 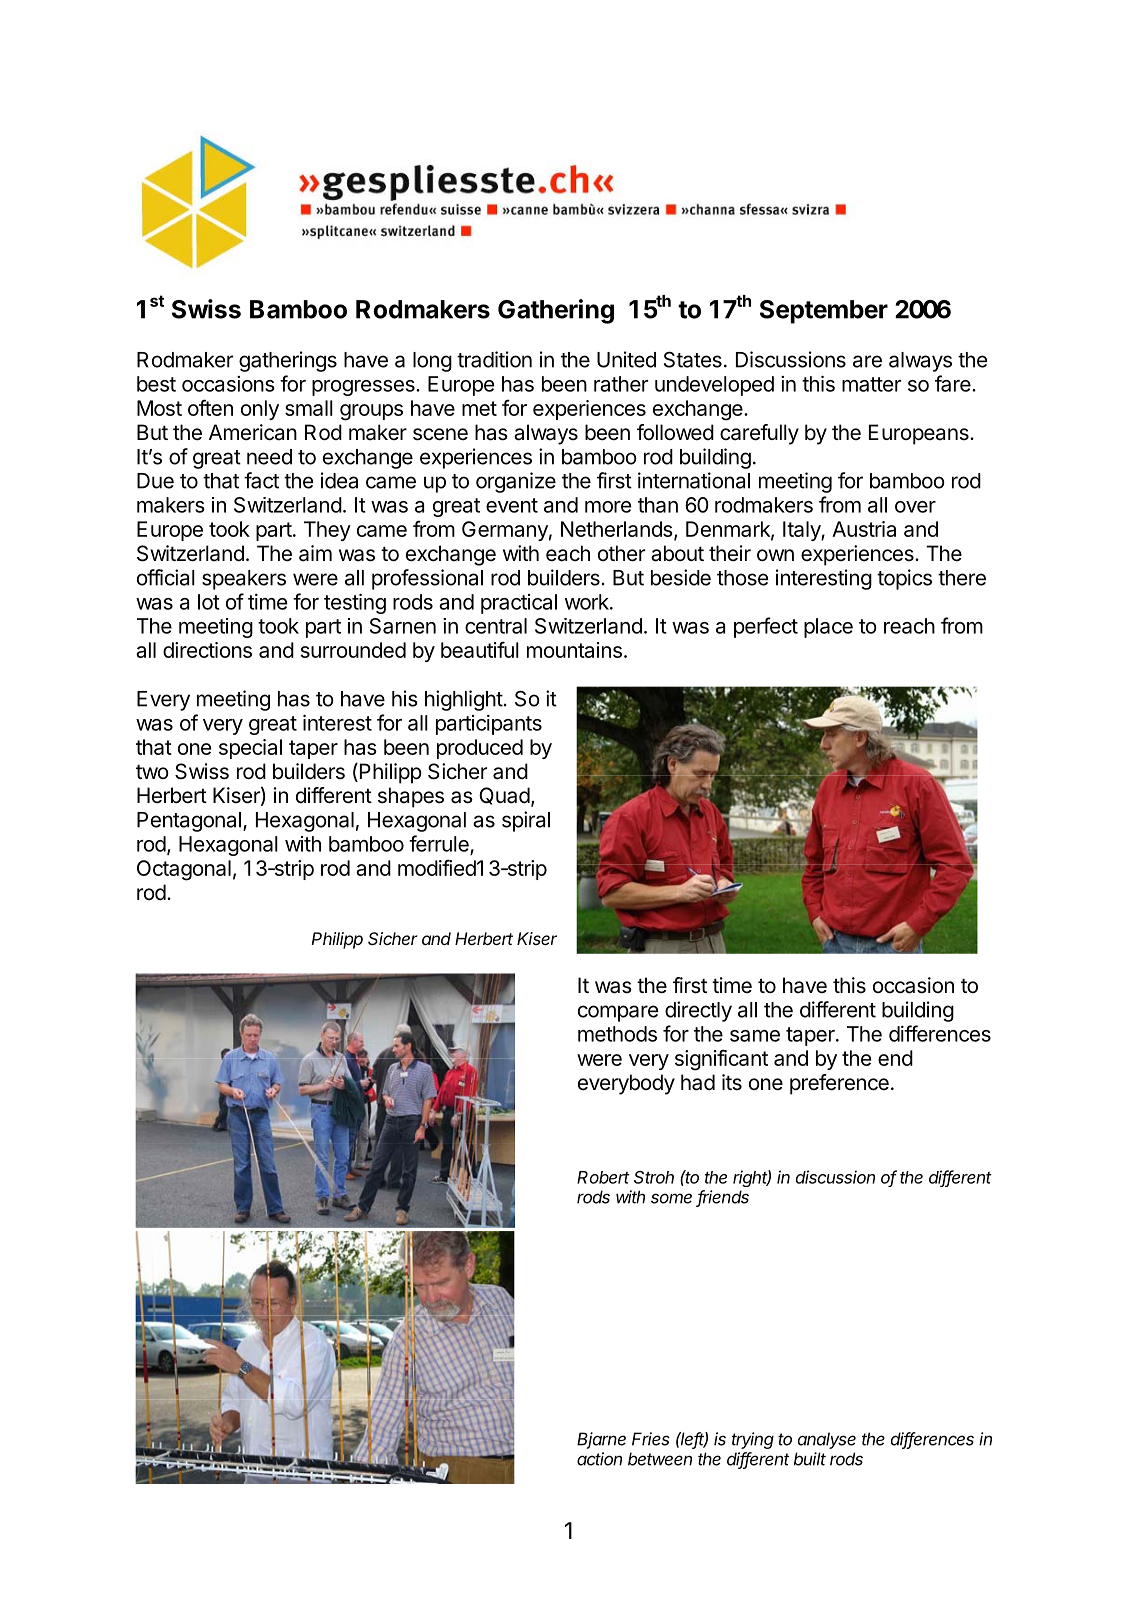 What do you see at coordinates (494, 359) in the screenshot?
I see `tradition` at bounding box center [494, 359].
